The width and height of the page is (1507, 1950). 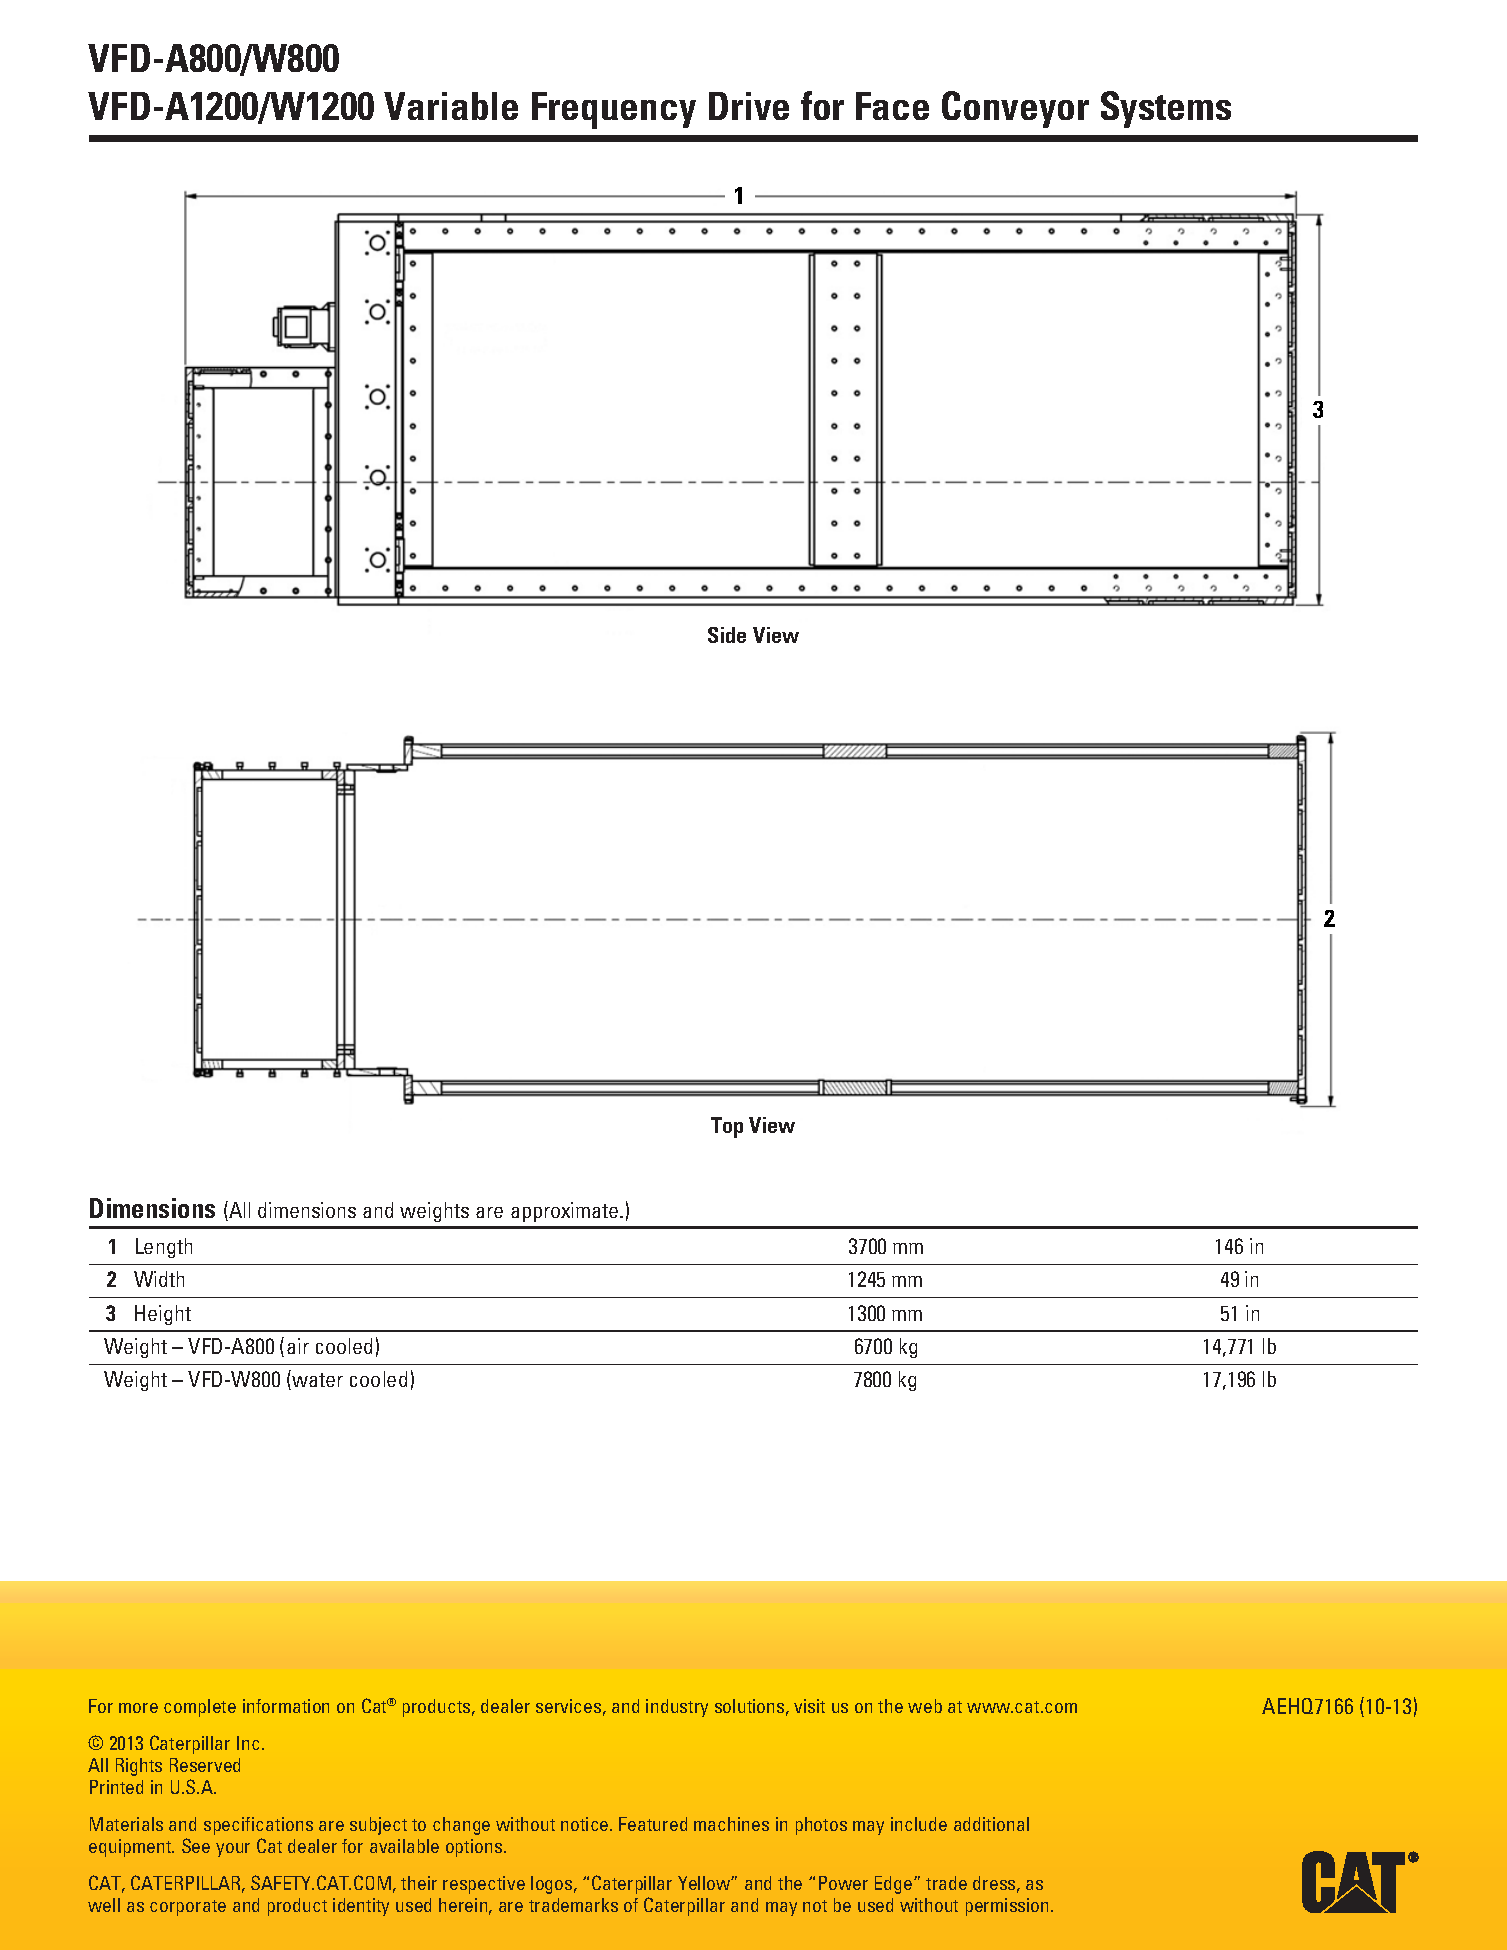 I want to click on your, so click(x=233, y=1850).
